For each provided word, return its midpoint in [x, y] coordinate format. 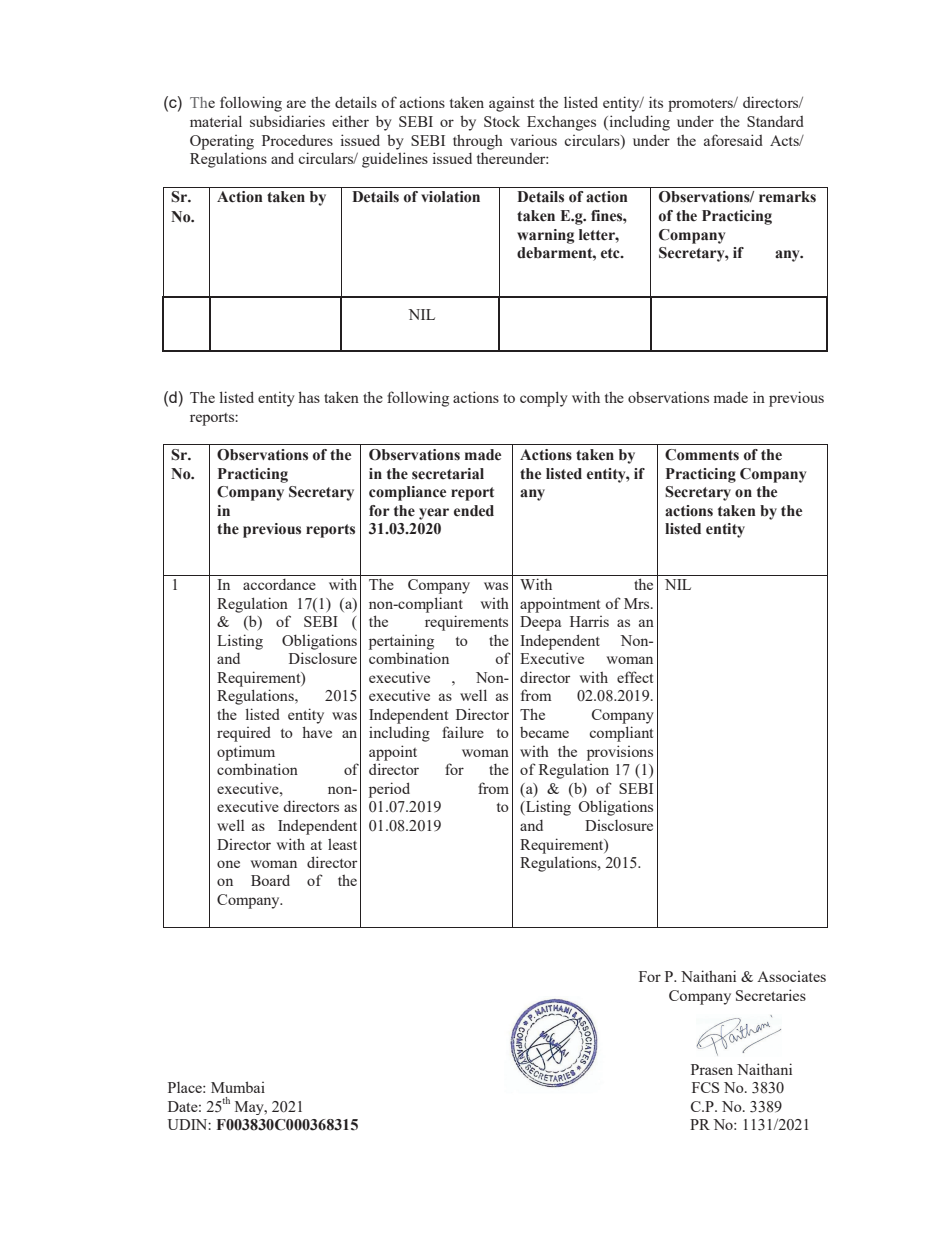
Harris [589, 621]
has [309, 397]
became [544, 732]
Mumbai [238, 1087]
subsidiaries [287, 121]
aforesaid [733, 140]
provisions [620, 753]
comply [544, 399]
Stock [502, 121]
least [342, 844]
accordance [279, 584]
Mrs [638, 603]
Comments [702, 455]
